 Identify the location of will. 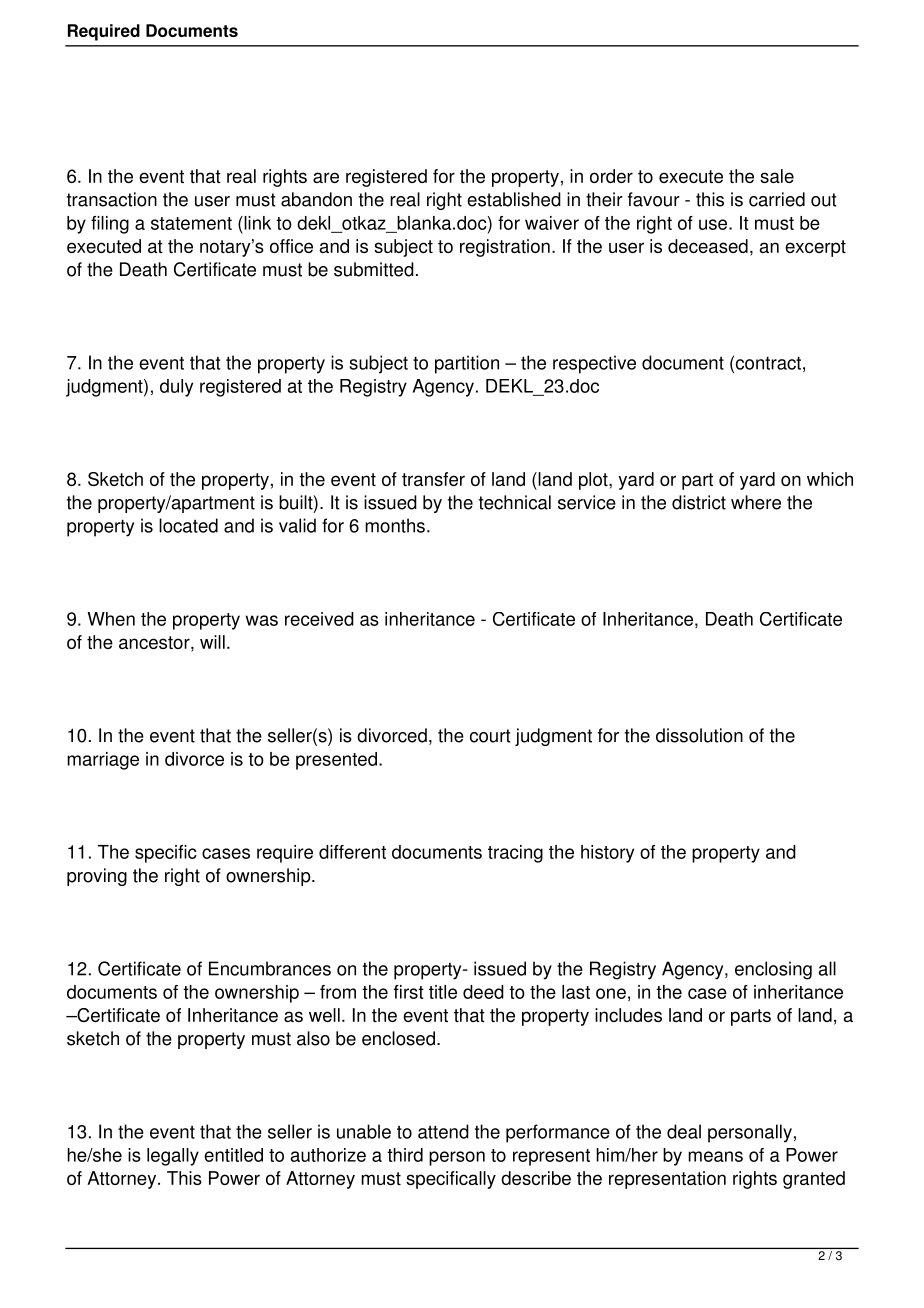
(212, 642).
